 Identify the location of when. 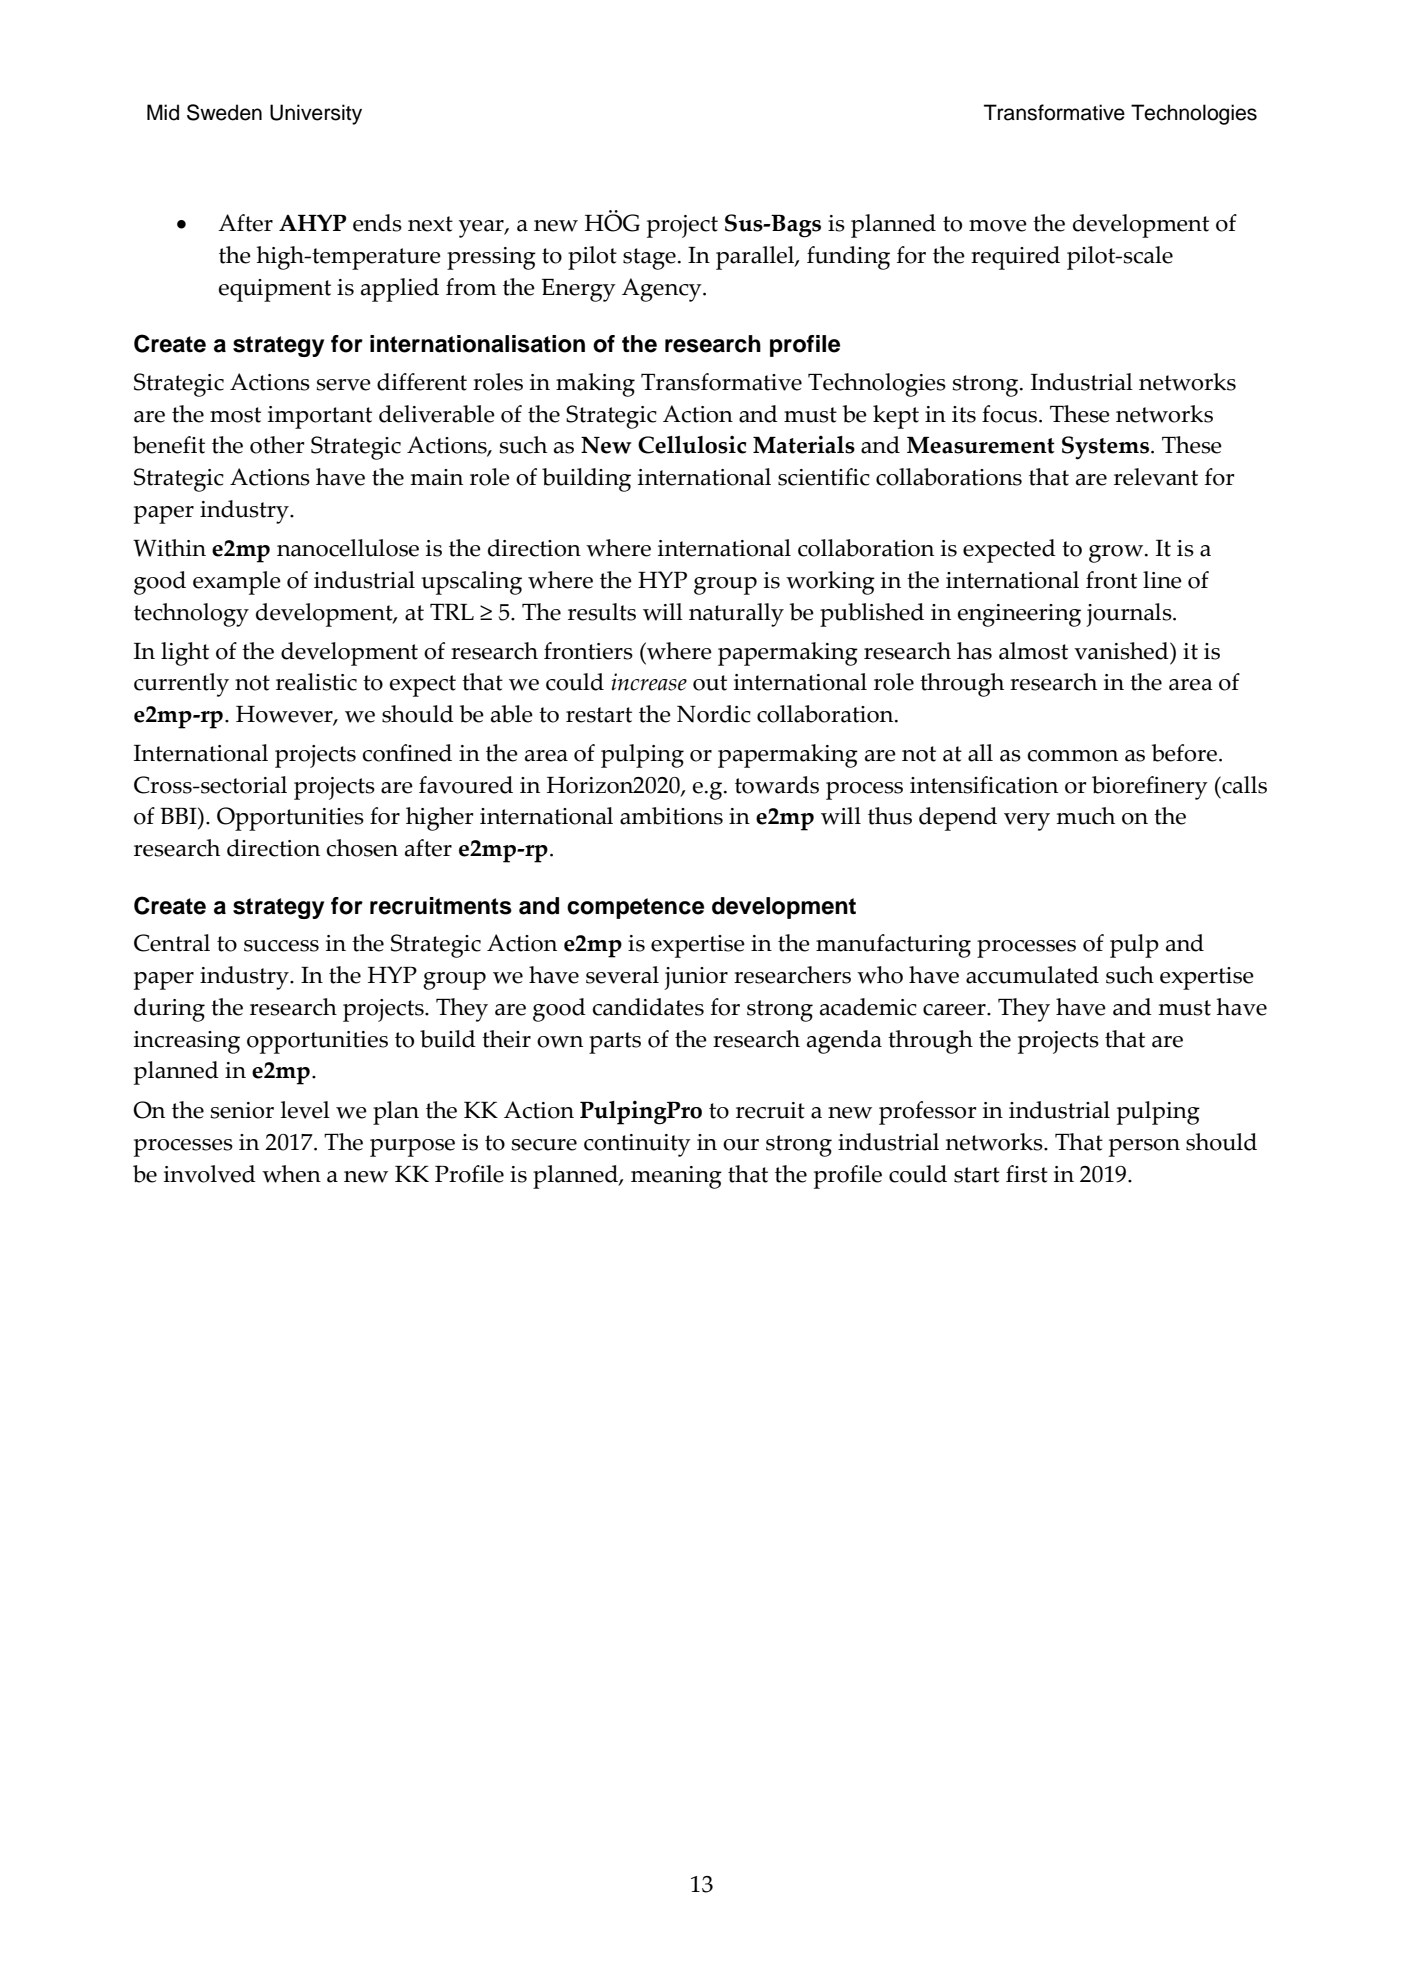
(291, 1174).
